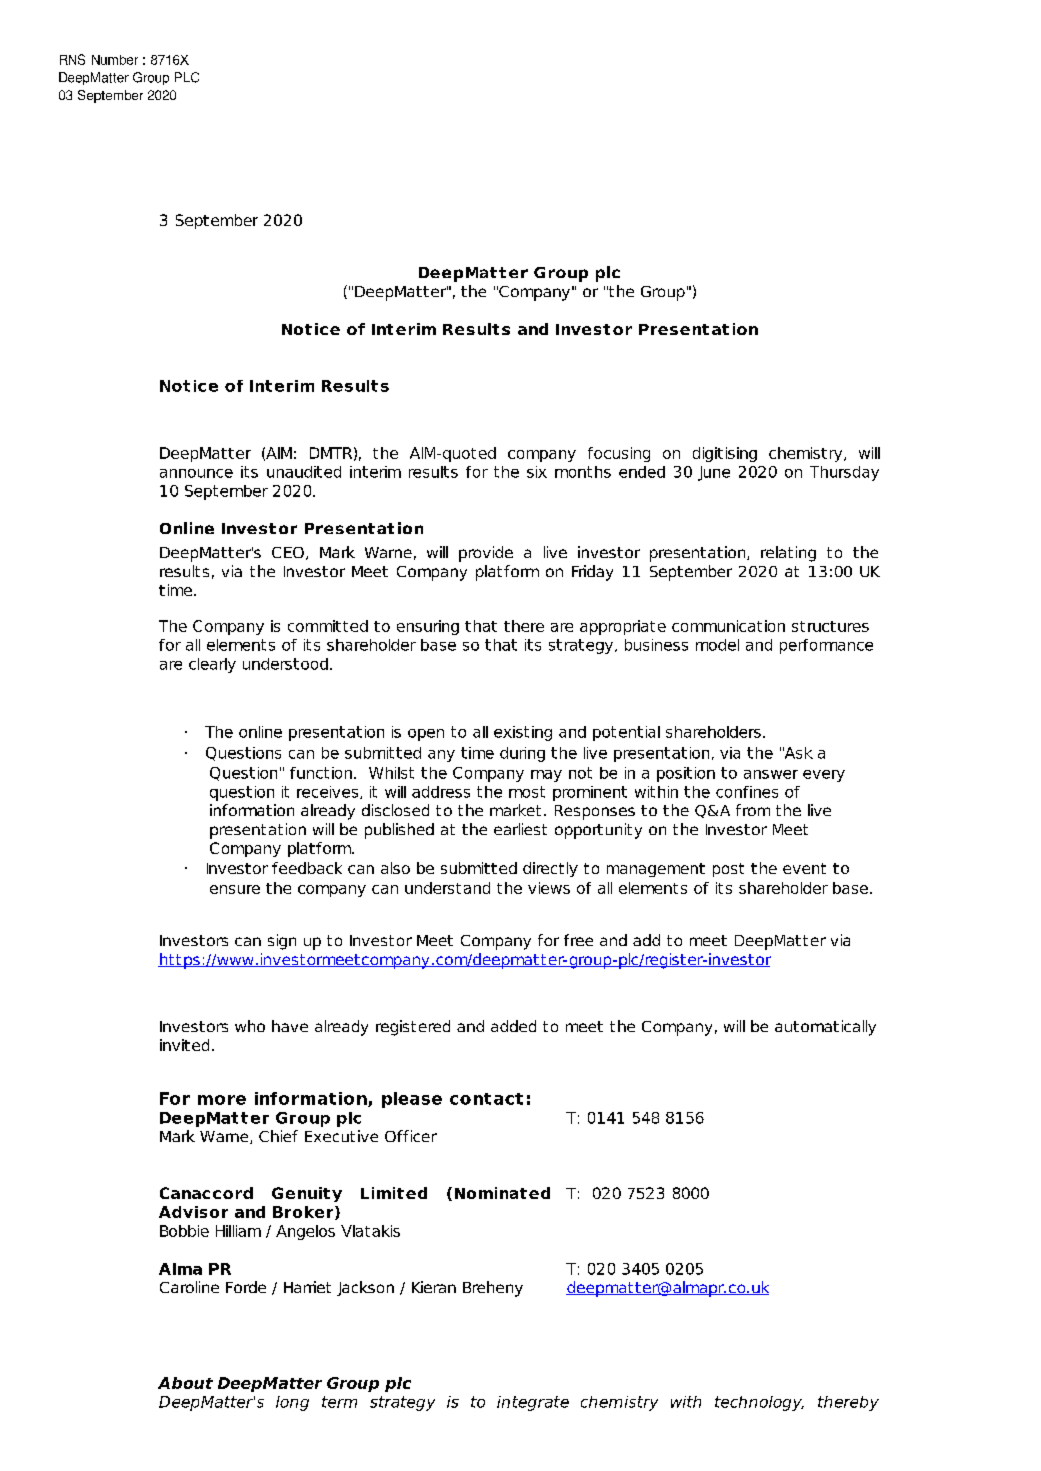 The height and width of the document is (1471, 1041). I want to click on RNS, so click(72, 59).
